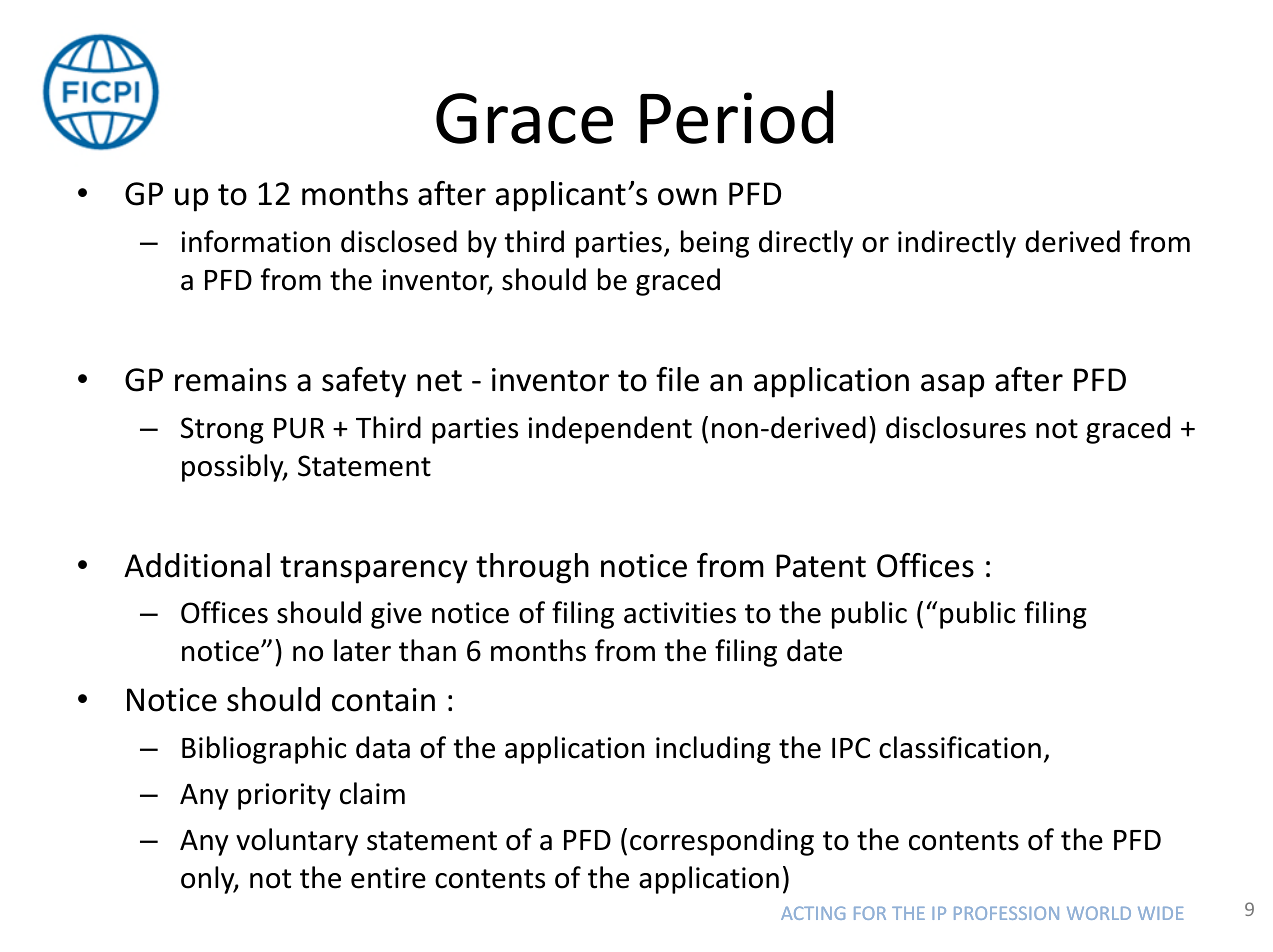 This image has height=952, width=1273. What do you see at coordinates (256, 241) in the image?
I see `information` at bounding box center [256, 241].
